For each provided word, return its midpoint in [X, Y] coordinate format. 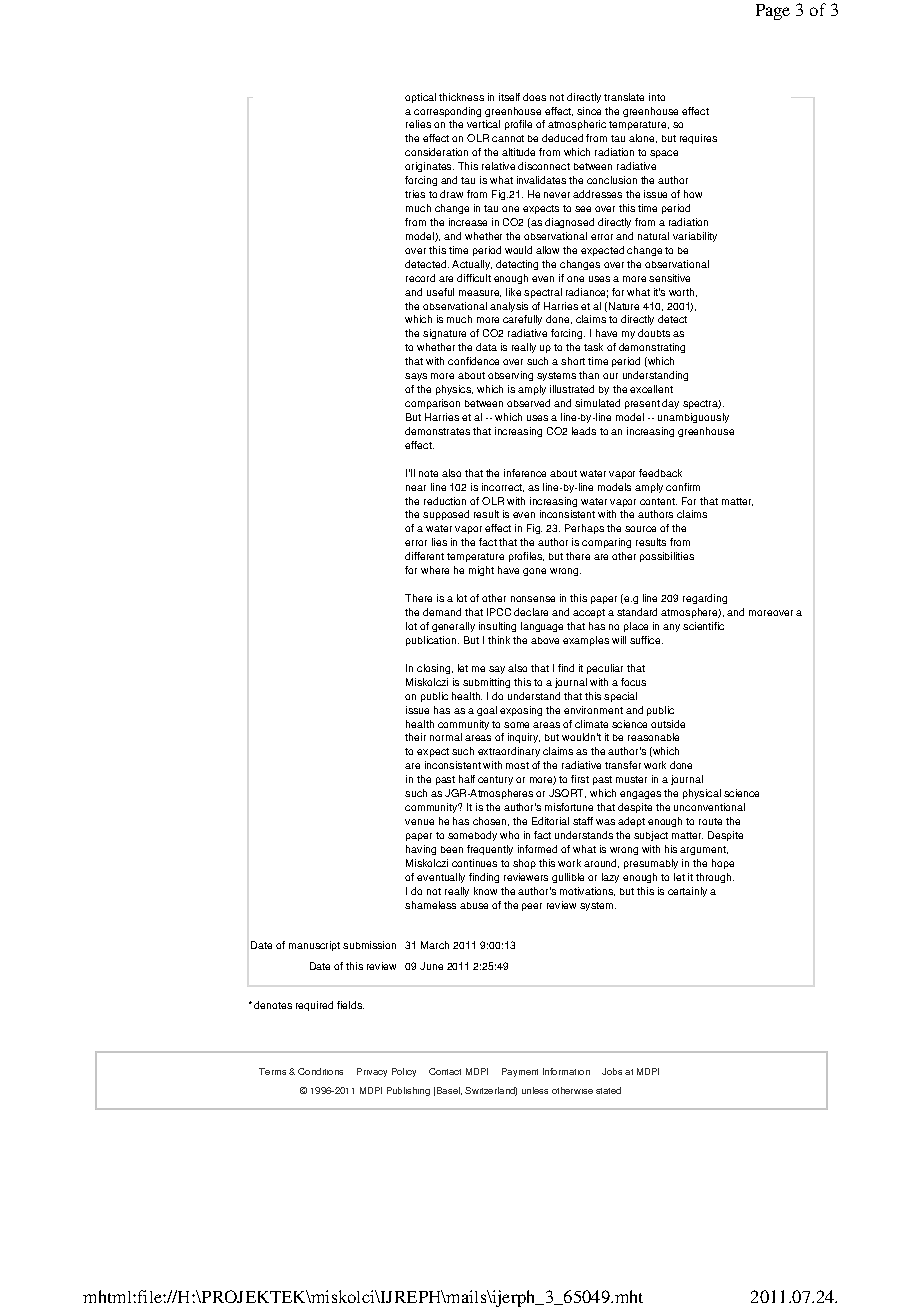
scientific [703, 626]
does [534, 97]
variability [695, 237]
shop [524, 864]
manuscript [314, 946]
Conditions [320, 1071]
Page [773, 12]
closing [435, 669]
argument [704, 850]
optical [420, 98]
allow [547, 250]
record [420, 278]
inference [525, 473]
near [416, 488]
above [545, 640]
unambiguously [693, 418]
